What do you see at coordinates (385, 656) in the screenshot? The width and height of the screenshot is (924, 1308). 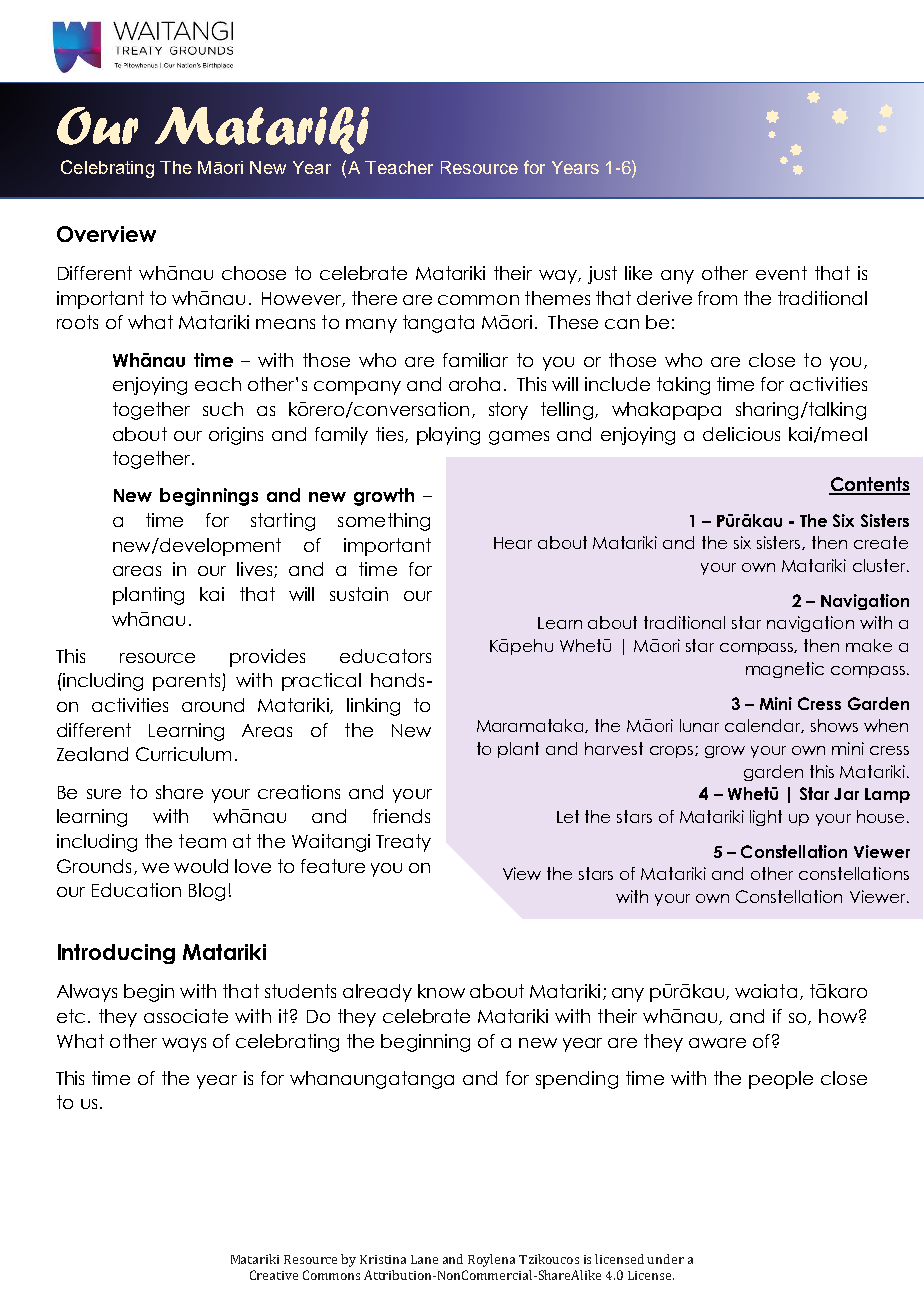 I see `educators` at bounding box center [385, 656].
